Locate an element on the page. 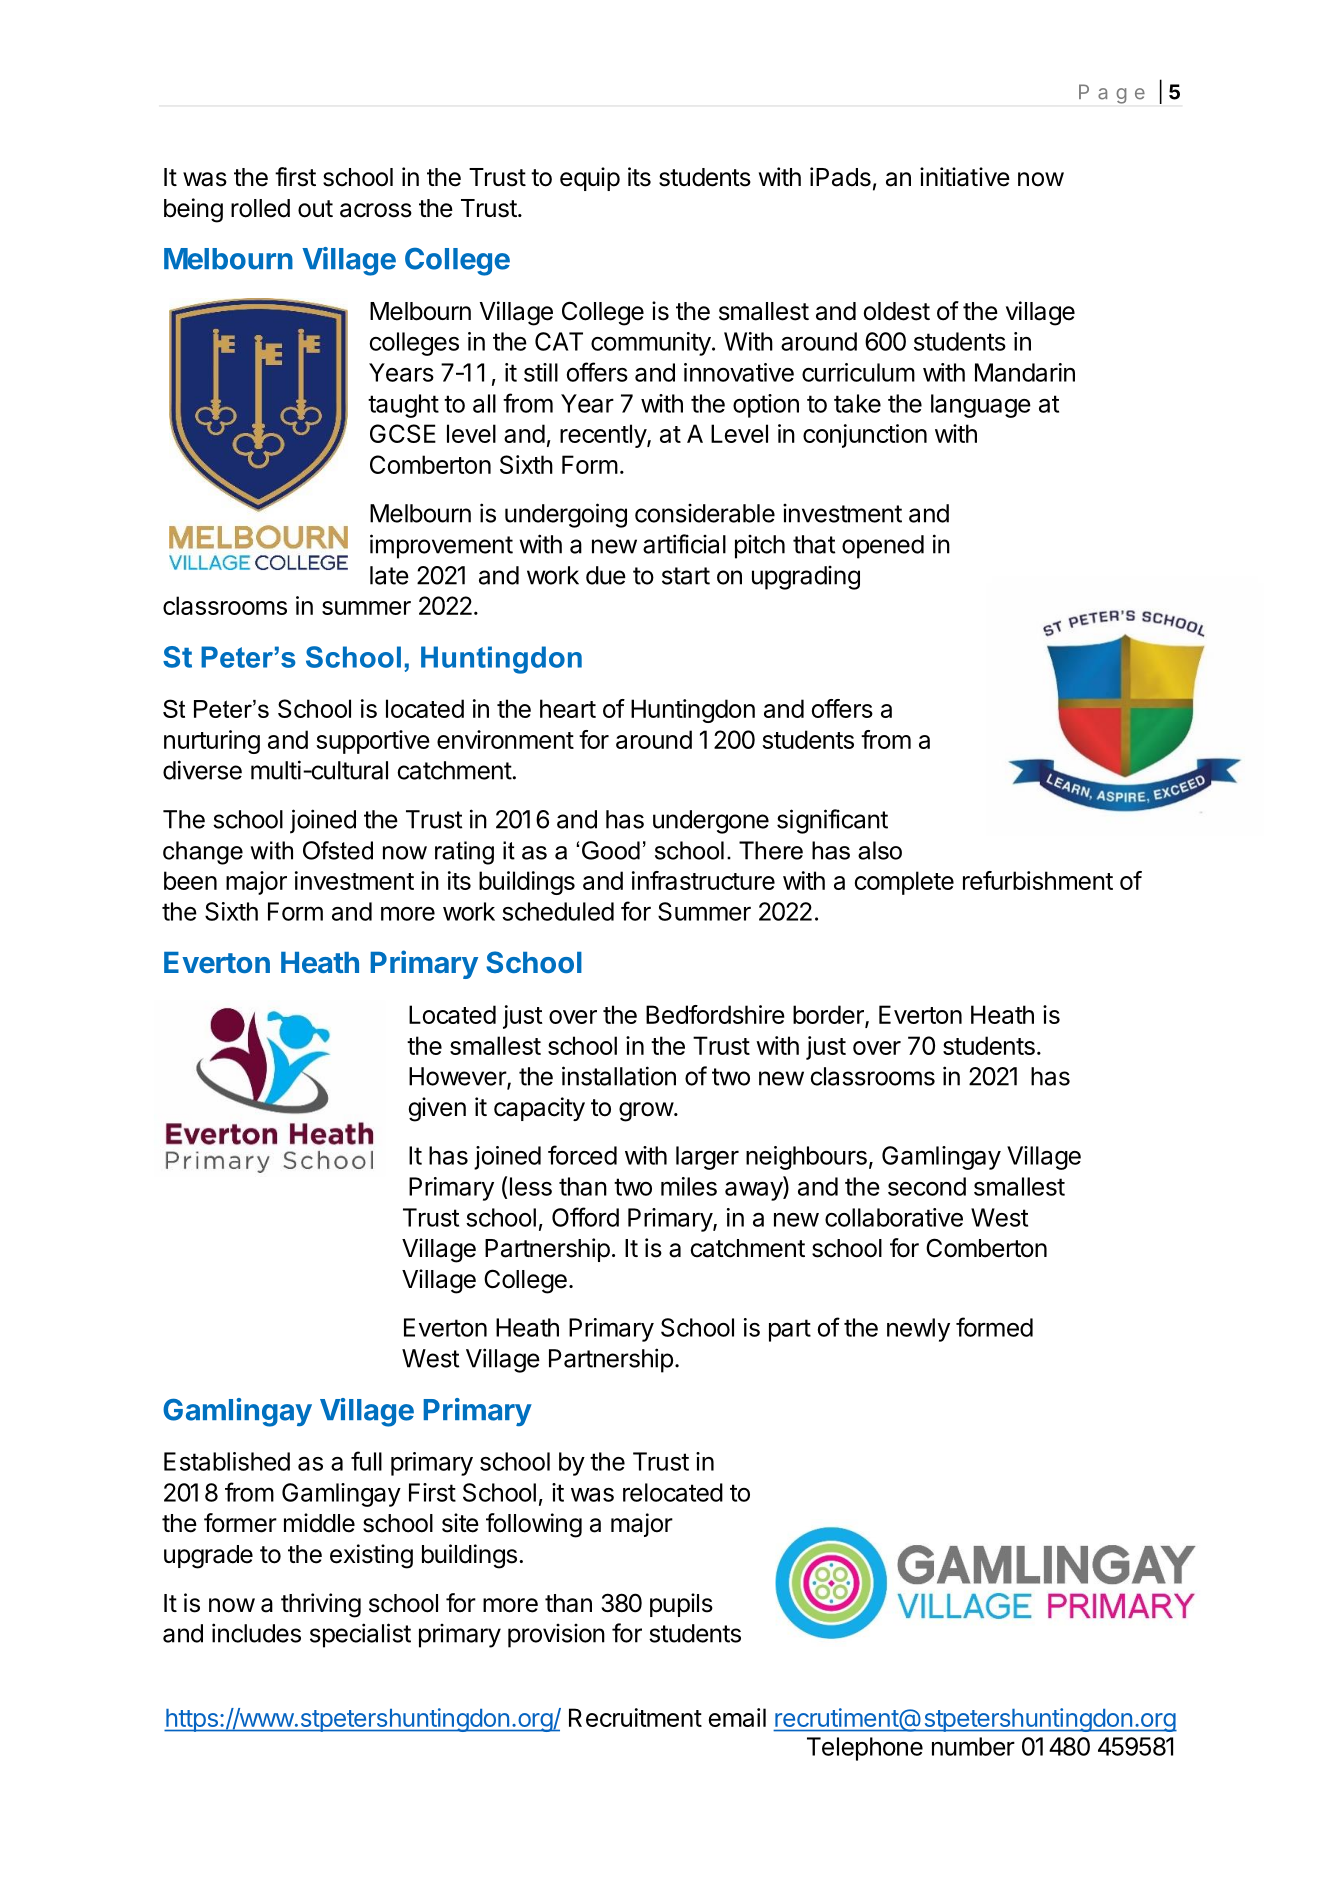  opened is located at coordinates (883, 547).
